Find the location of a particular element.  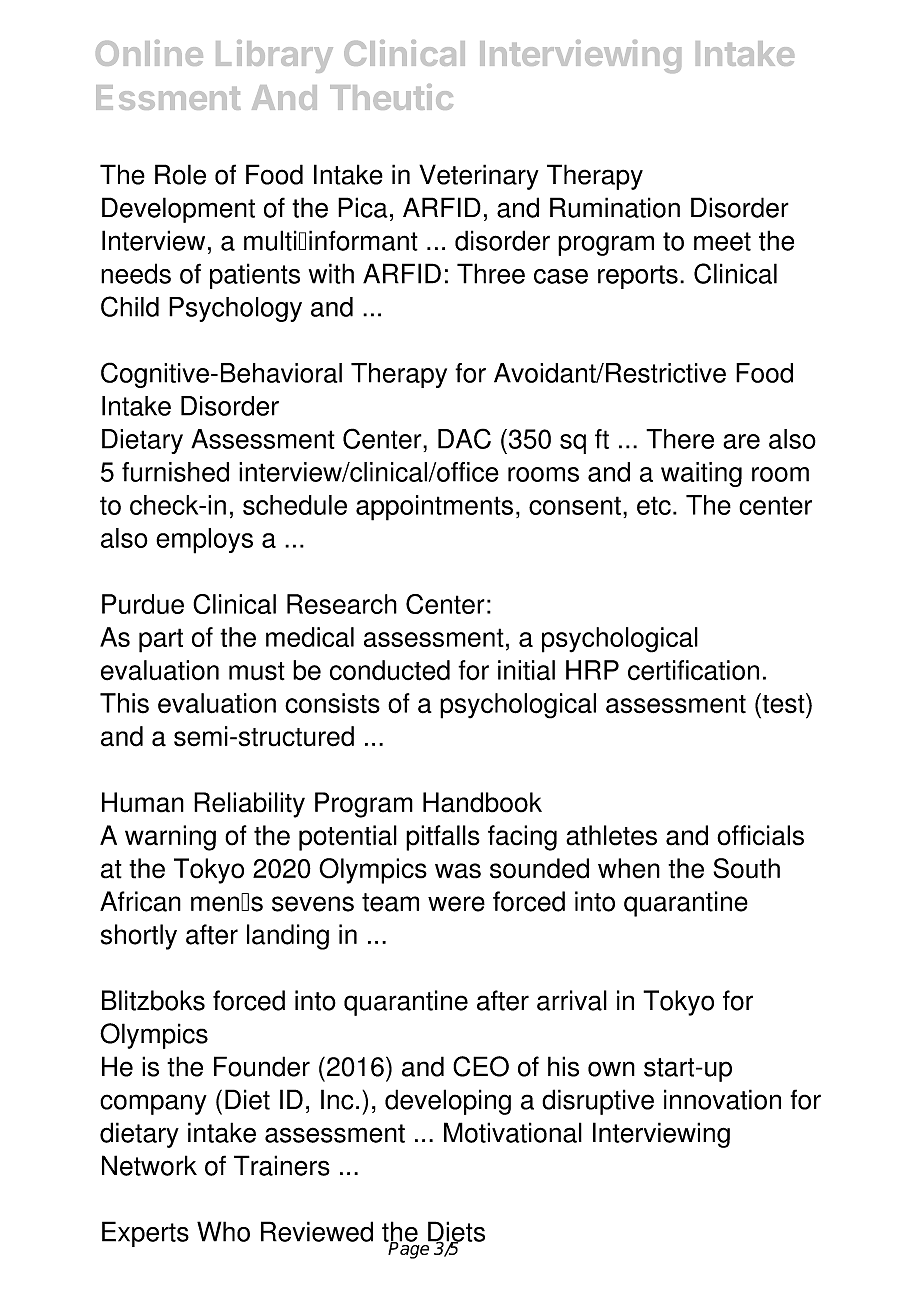

innovation is located at coordinates (722, 1099).
